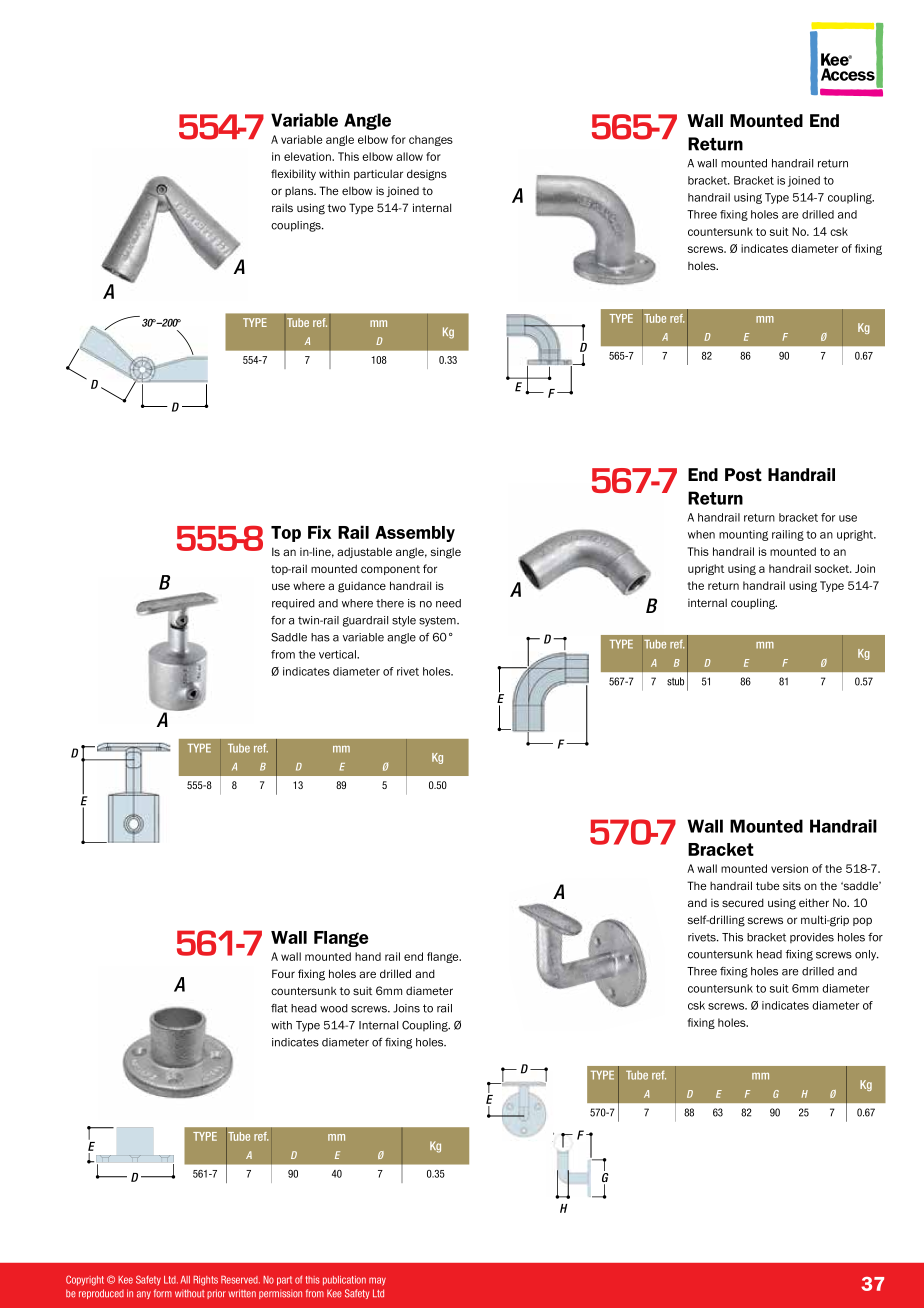  What do you see at coordinates (427, 175) in the image?
I see `designs` at bounding box center [427, 175].
